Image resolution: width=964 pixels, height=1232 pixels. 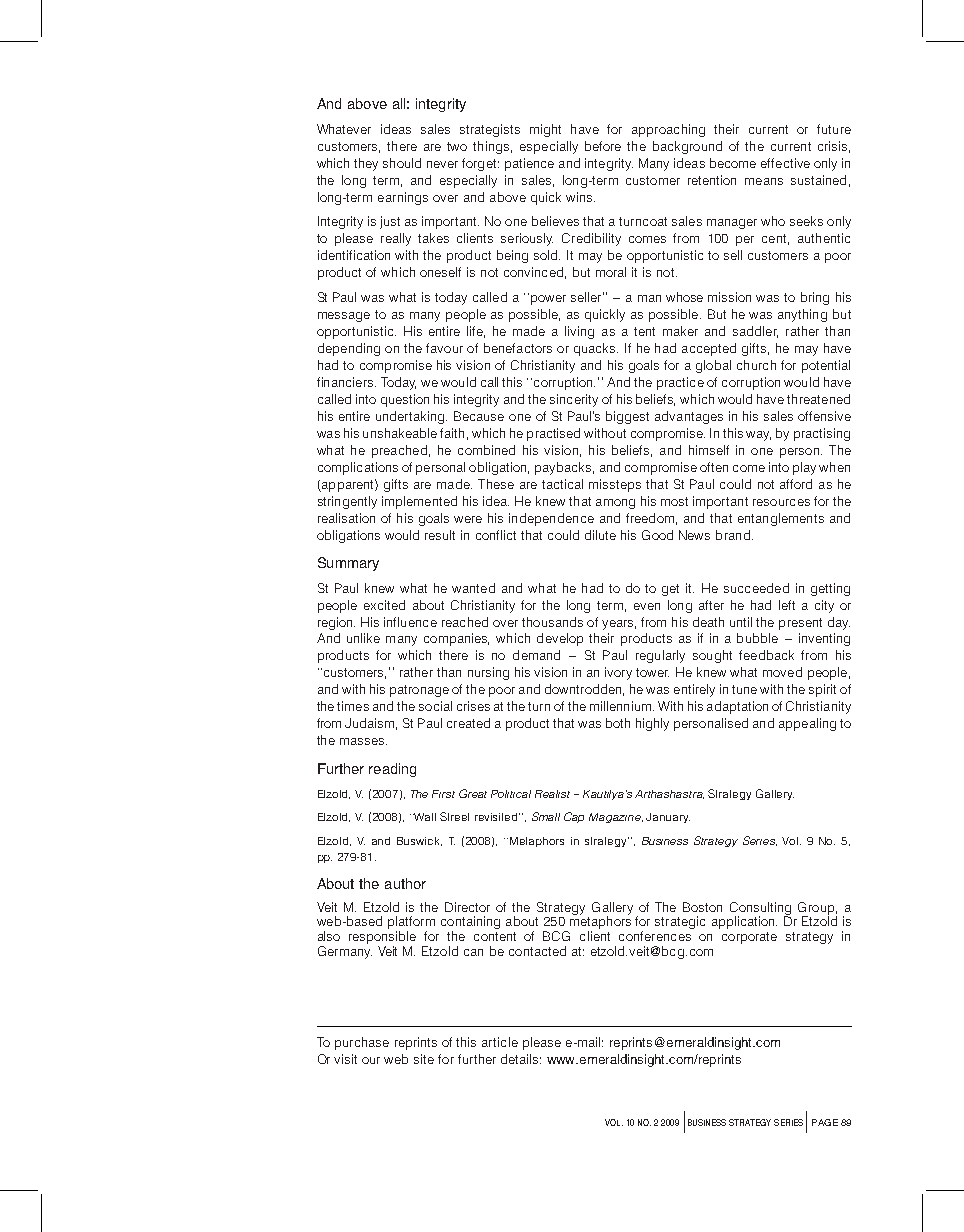 What do you see at coordinates (825, 1122) in the image?
I see `PAGE` at bounding box center [825, 1122].
